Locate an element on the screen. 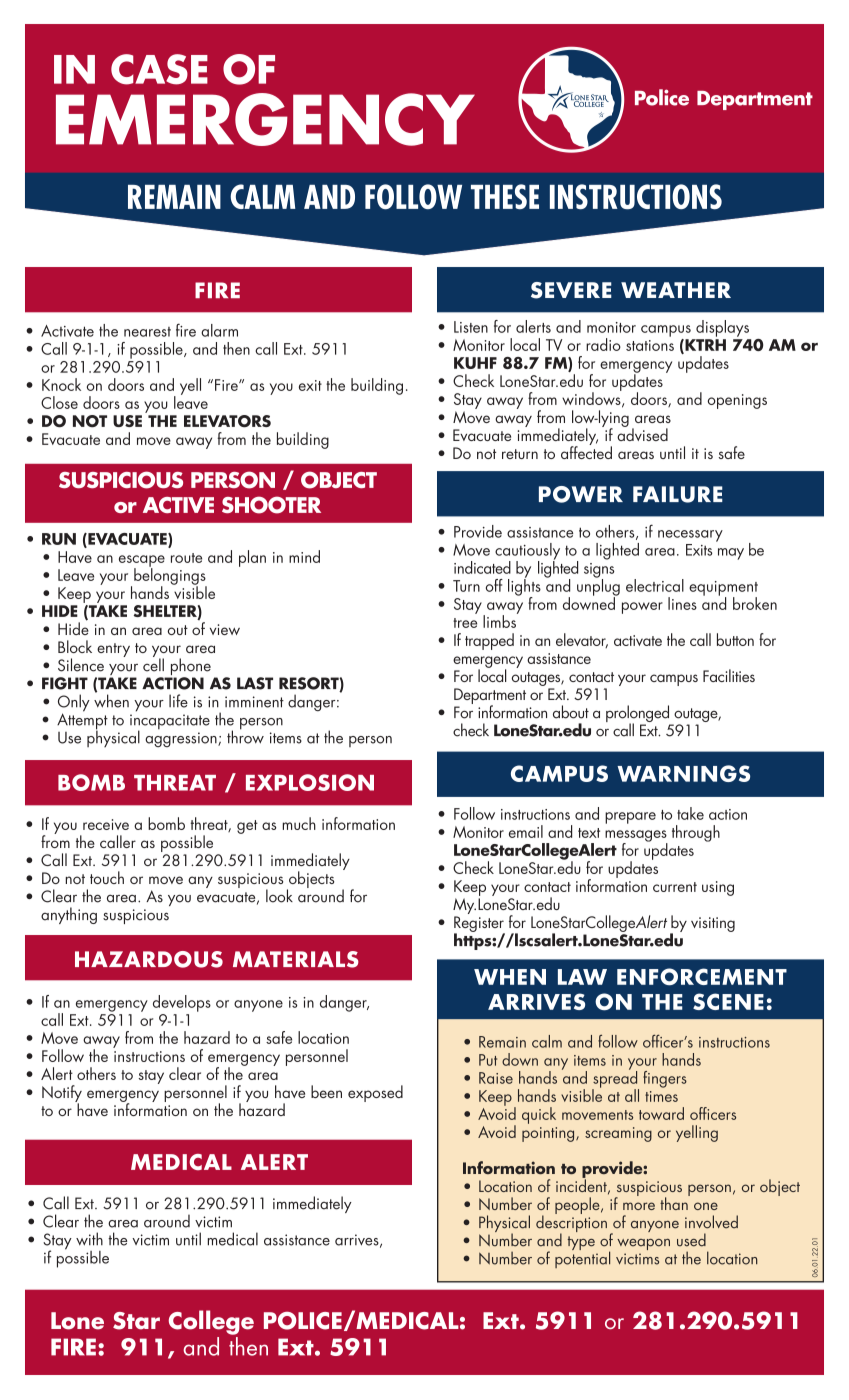 Image resolution: width=849 pixels, height=1400 pixels. than is located at coordinates (675, 1202).
